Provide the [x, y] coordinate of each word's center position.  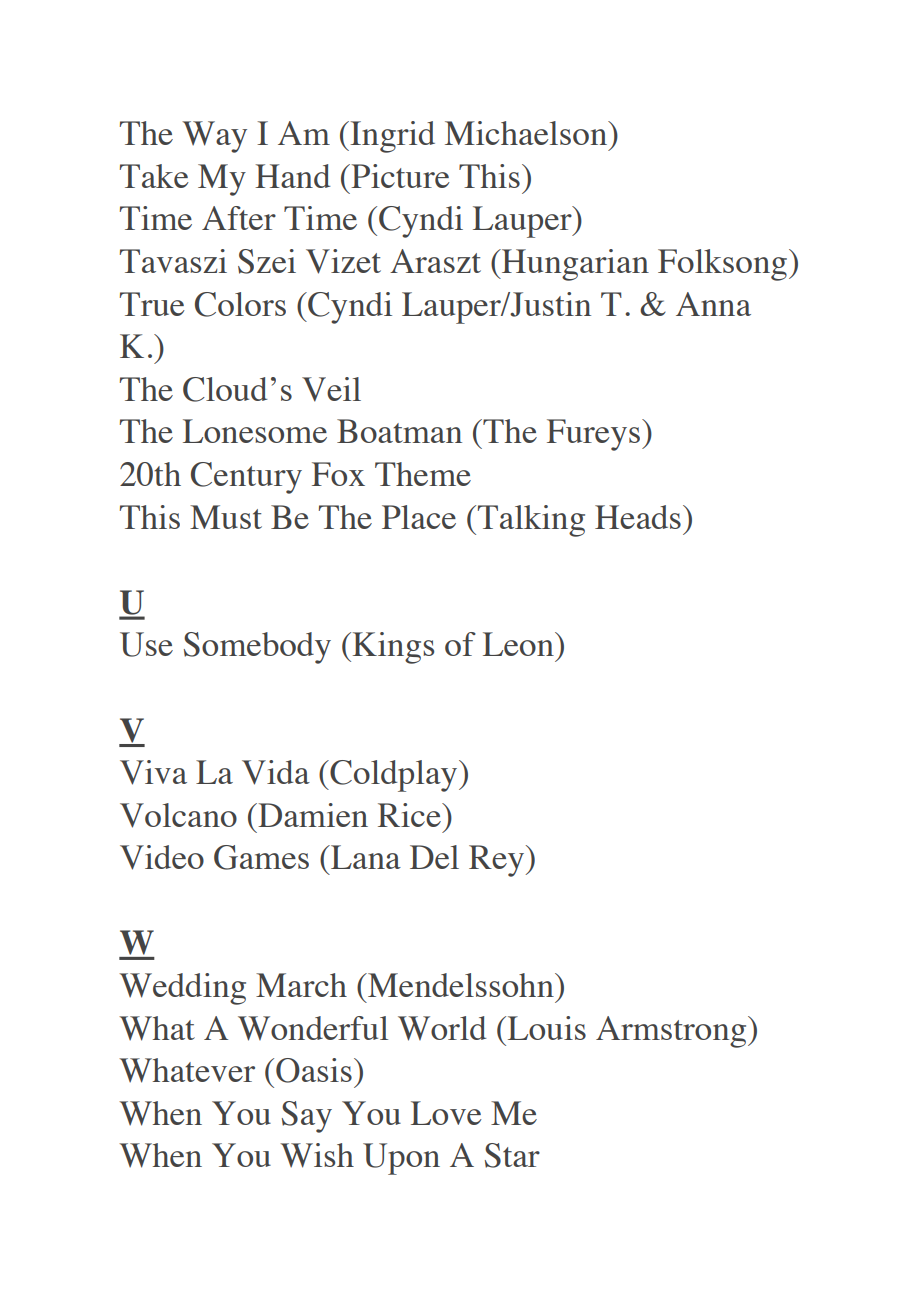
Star [512, 1155]
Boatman [399, 431]
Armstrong [672, 1032]
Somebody [257, 648]
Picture [399, 176]
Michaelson [527, 133]
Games [261, 857]
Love [446, 1113]
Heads [638, 517]
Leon [519, 644]
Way [214, 137]
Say [307, 1117]
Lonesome [255, 431]
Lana [365, 857]
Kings [392, 648]
